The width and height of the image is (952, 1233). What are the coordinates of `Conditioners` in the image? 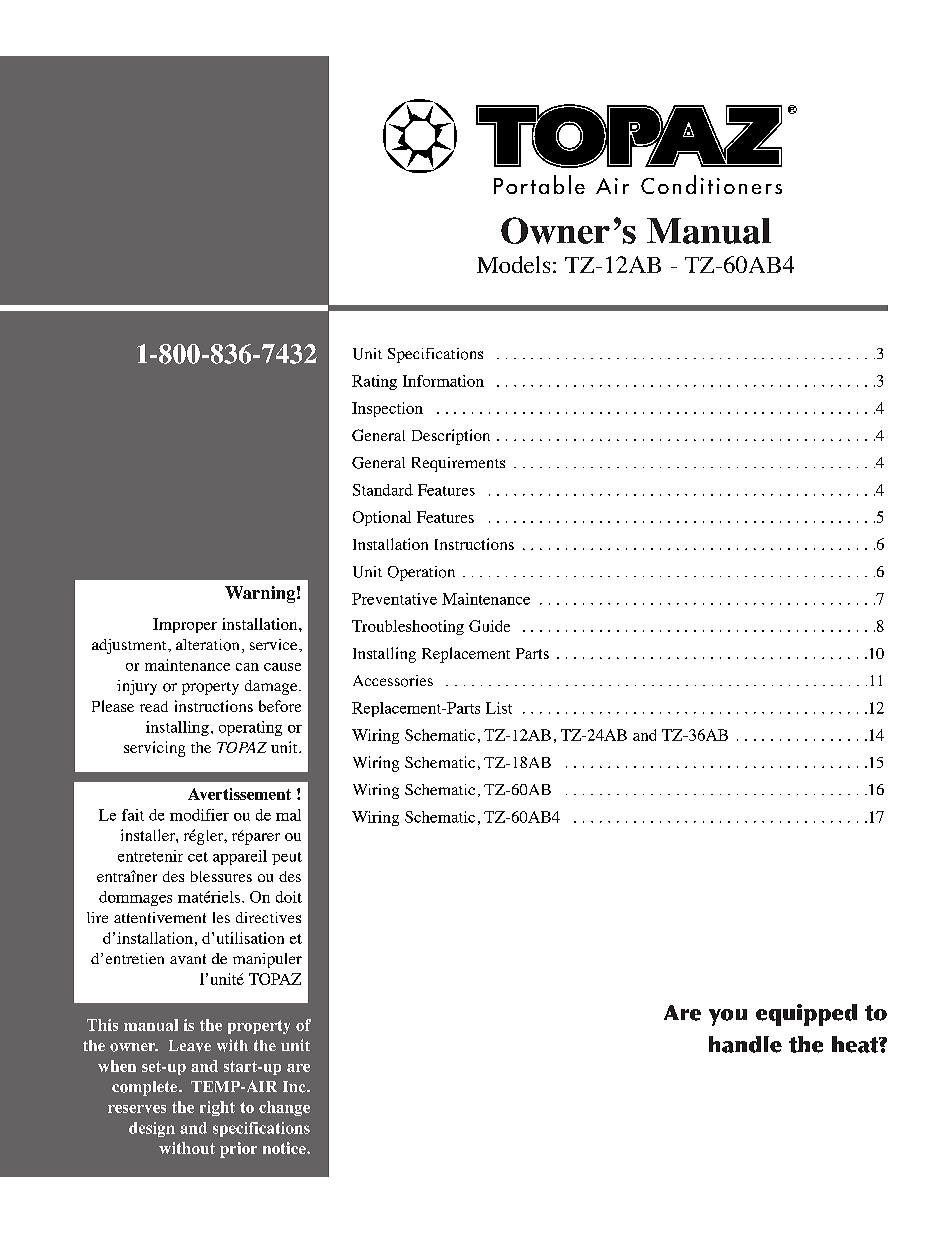 It's located at (711, 184).
